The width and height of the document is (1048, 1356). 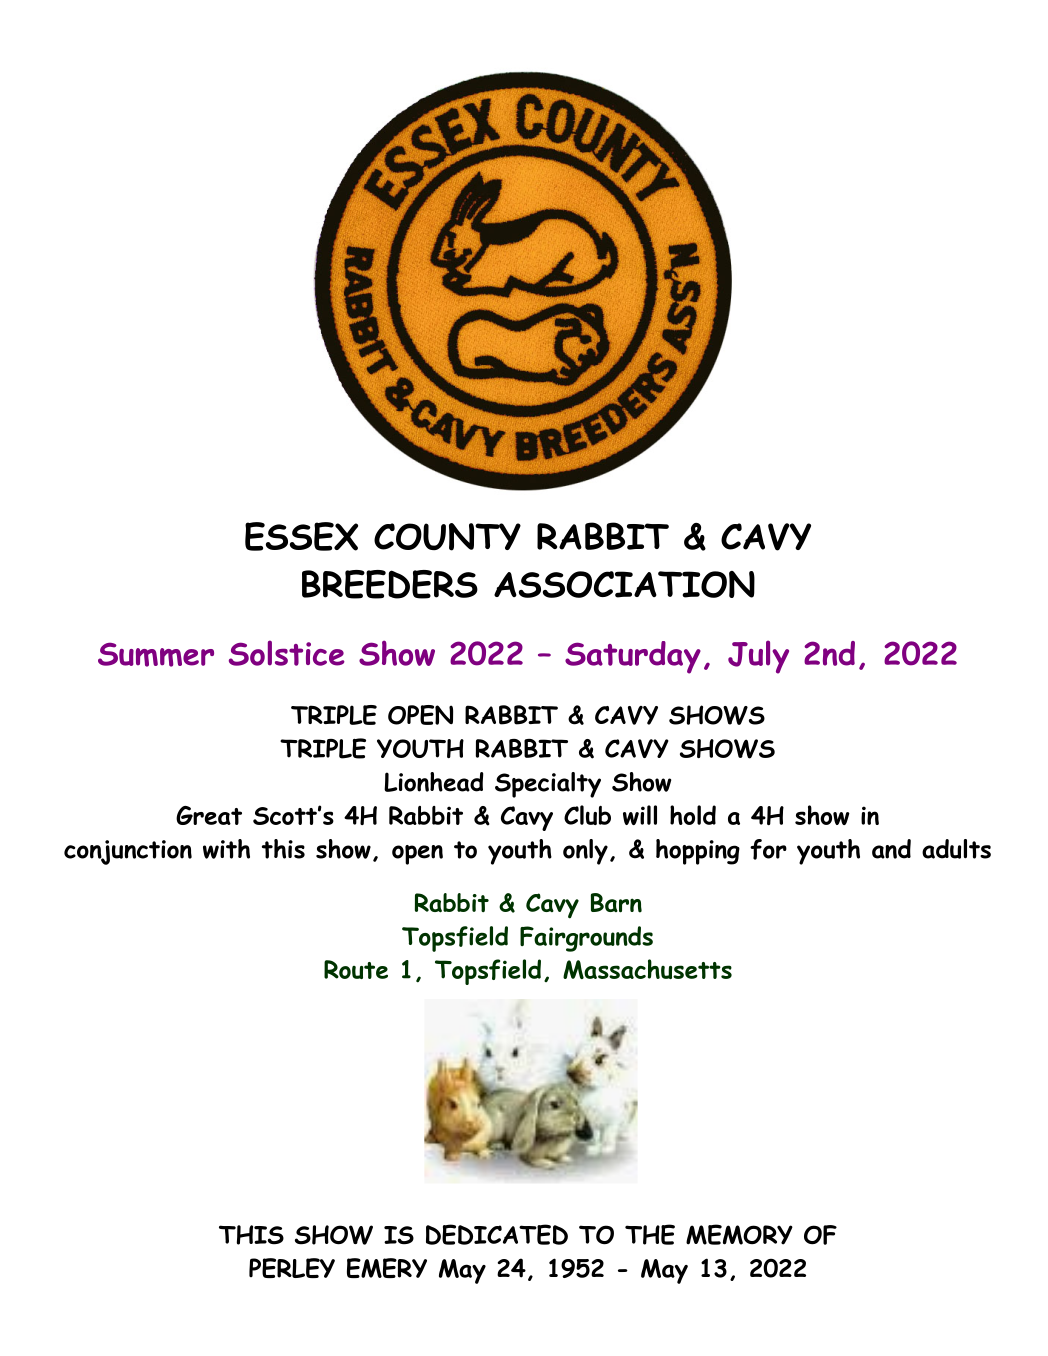 What do you see at coordinates (616, 903) in the document?
I see `Barn` at bounding box center [616, 903].
